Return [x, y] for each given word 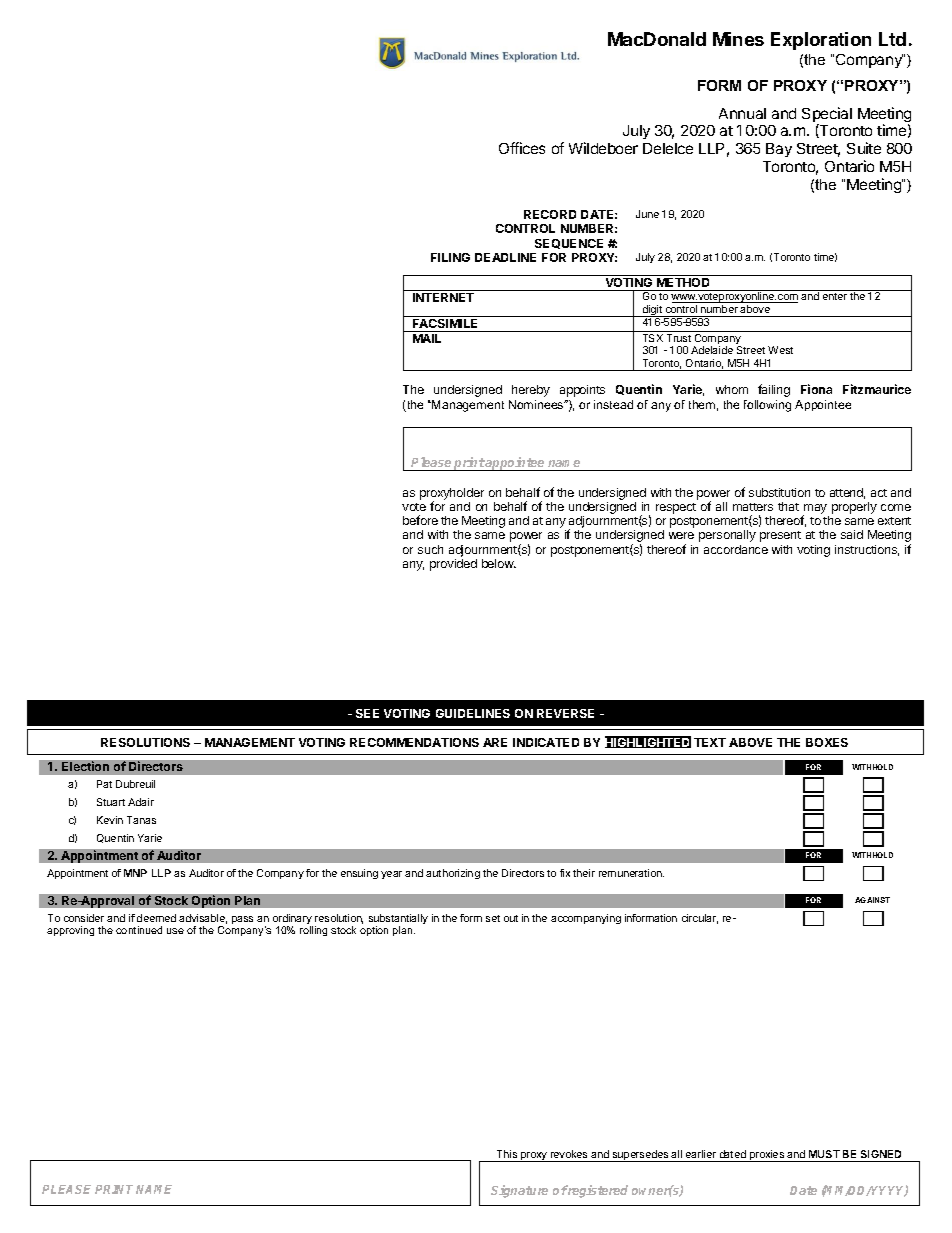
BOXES [827, 742]
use [175, 931]
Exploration [821, 41]
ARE [495, 742]
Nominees [537, 404]
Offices [522, 148]
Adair [141, 802]
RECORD [550, 214]
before [420, 520]
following [767, 406]
